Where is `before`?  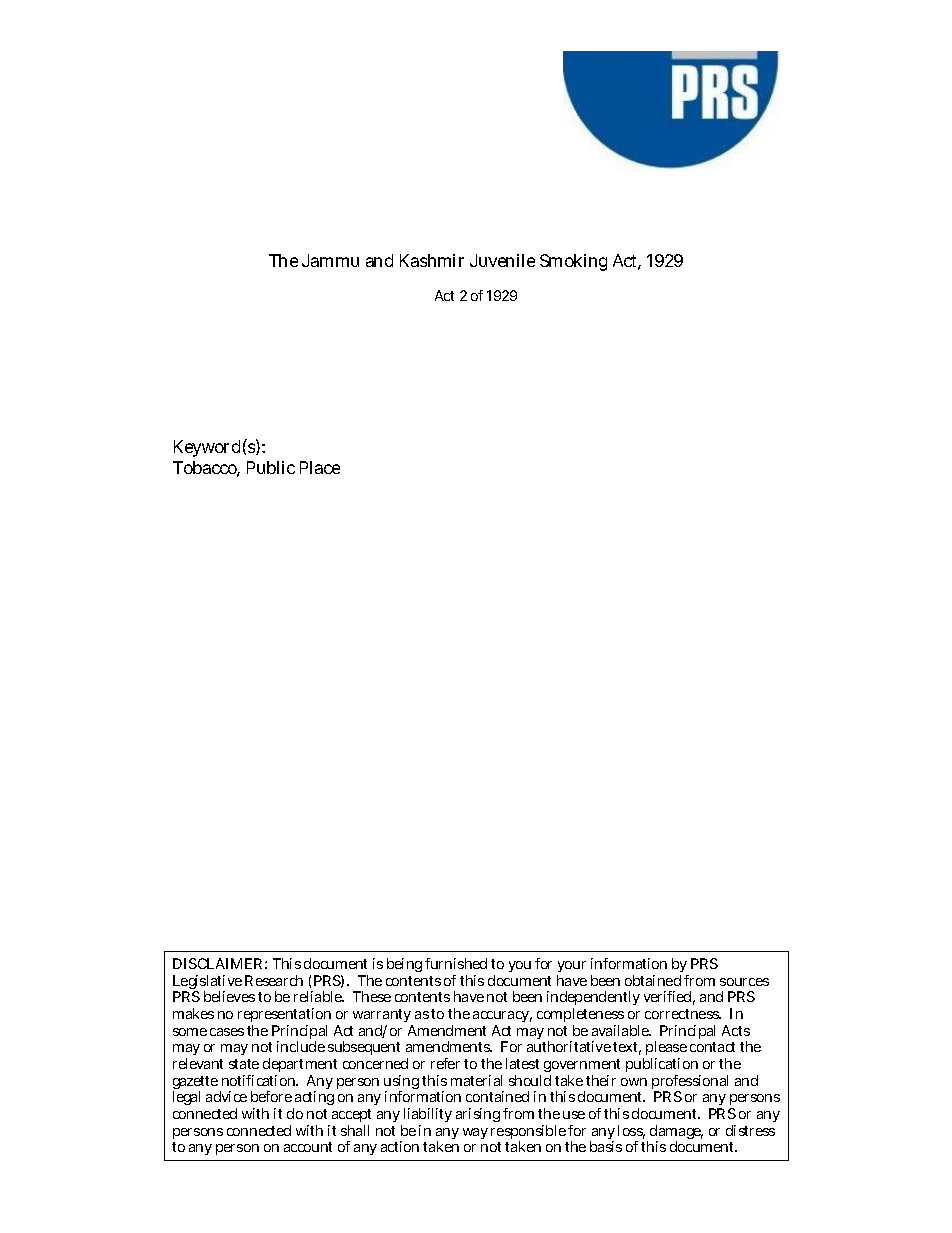
before is located at coordinates (271, 1096).
